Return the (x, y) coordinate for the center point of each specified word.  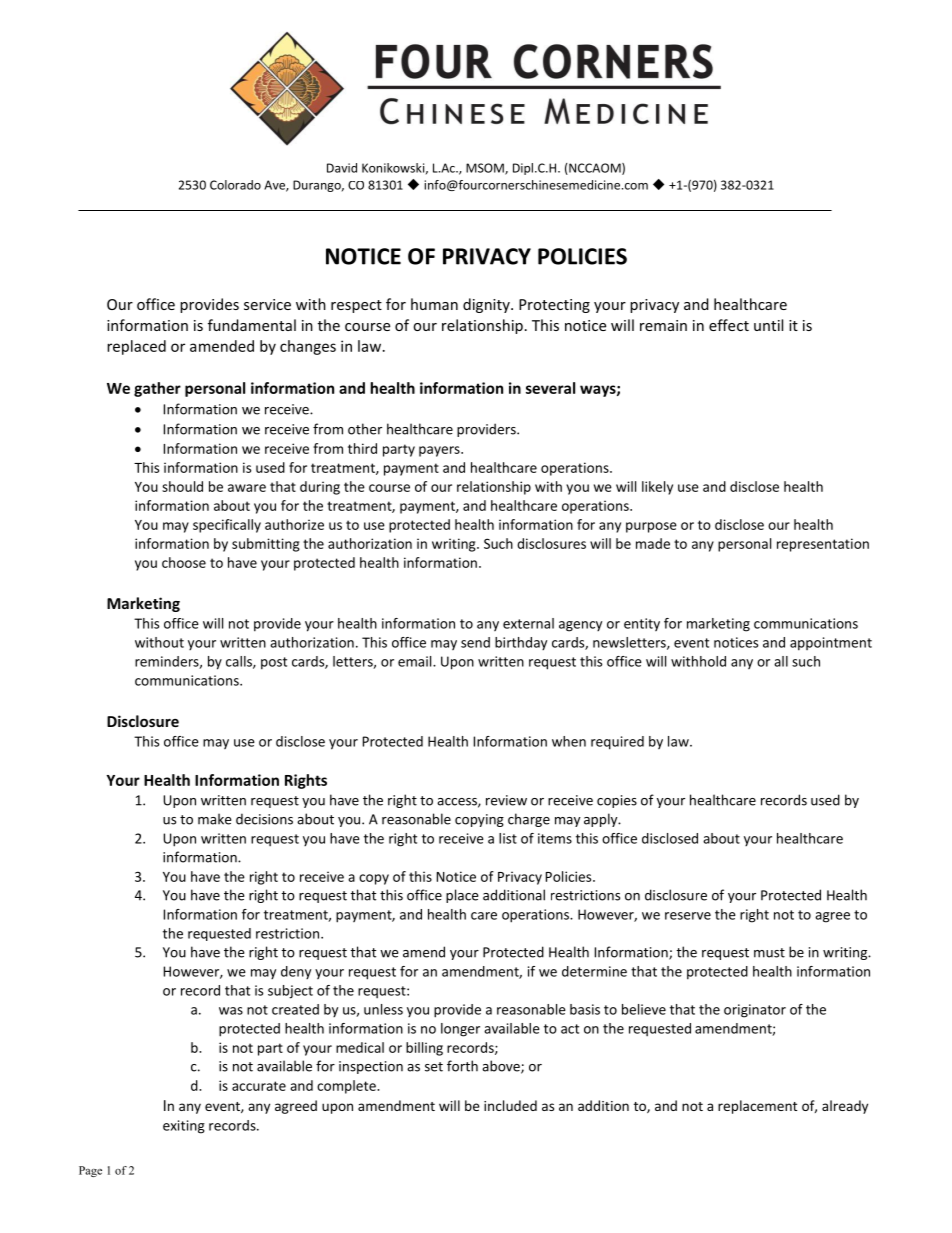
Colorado (235, 185)
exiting (184, 1127)
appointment (831, 644)
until (768, 325)
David (342, 168)
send (475, 642)
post (274, 663)
